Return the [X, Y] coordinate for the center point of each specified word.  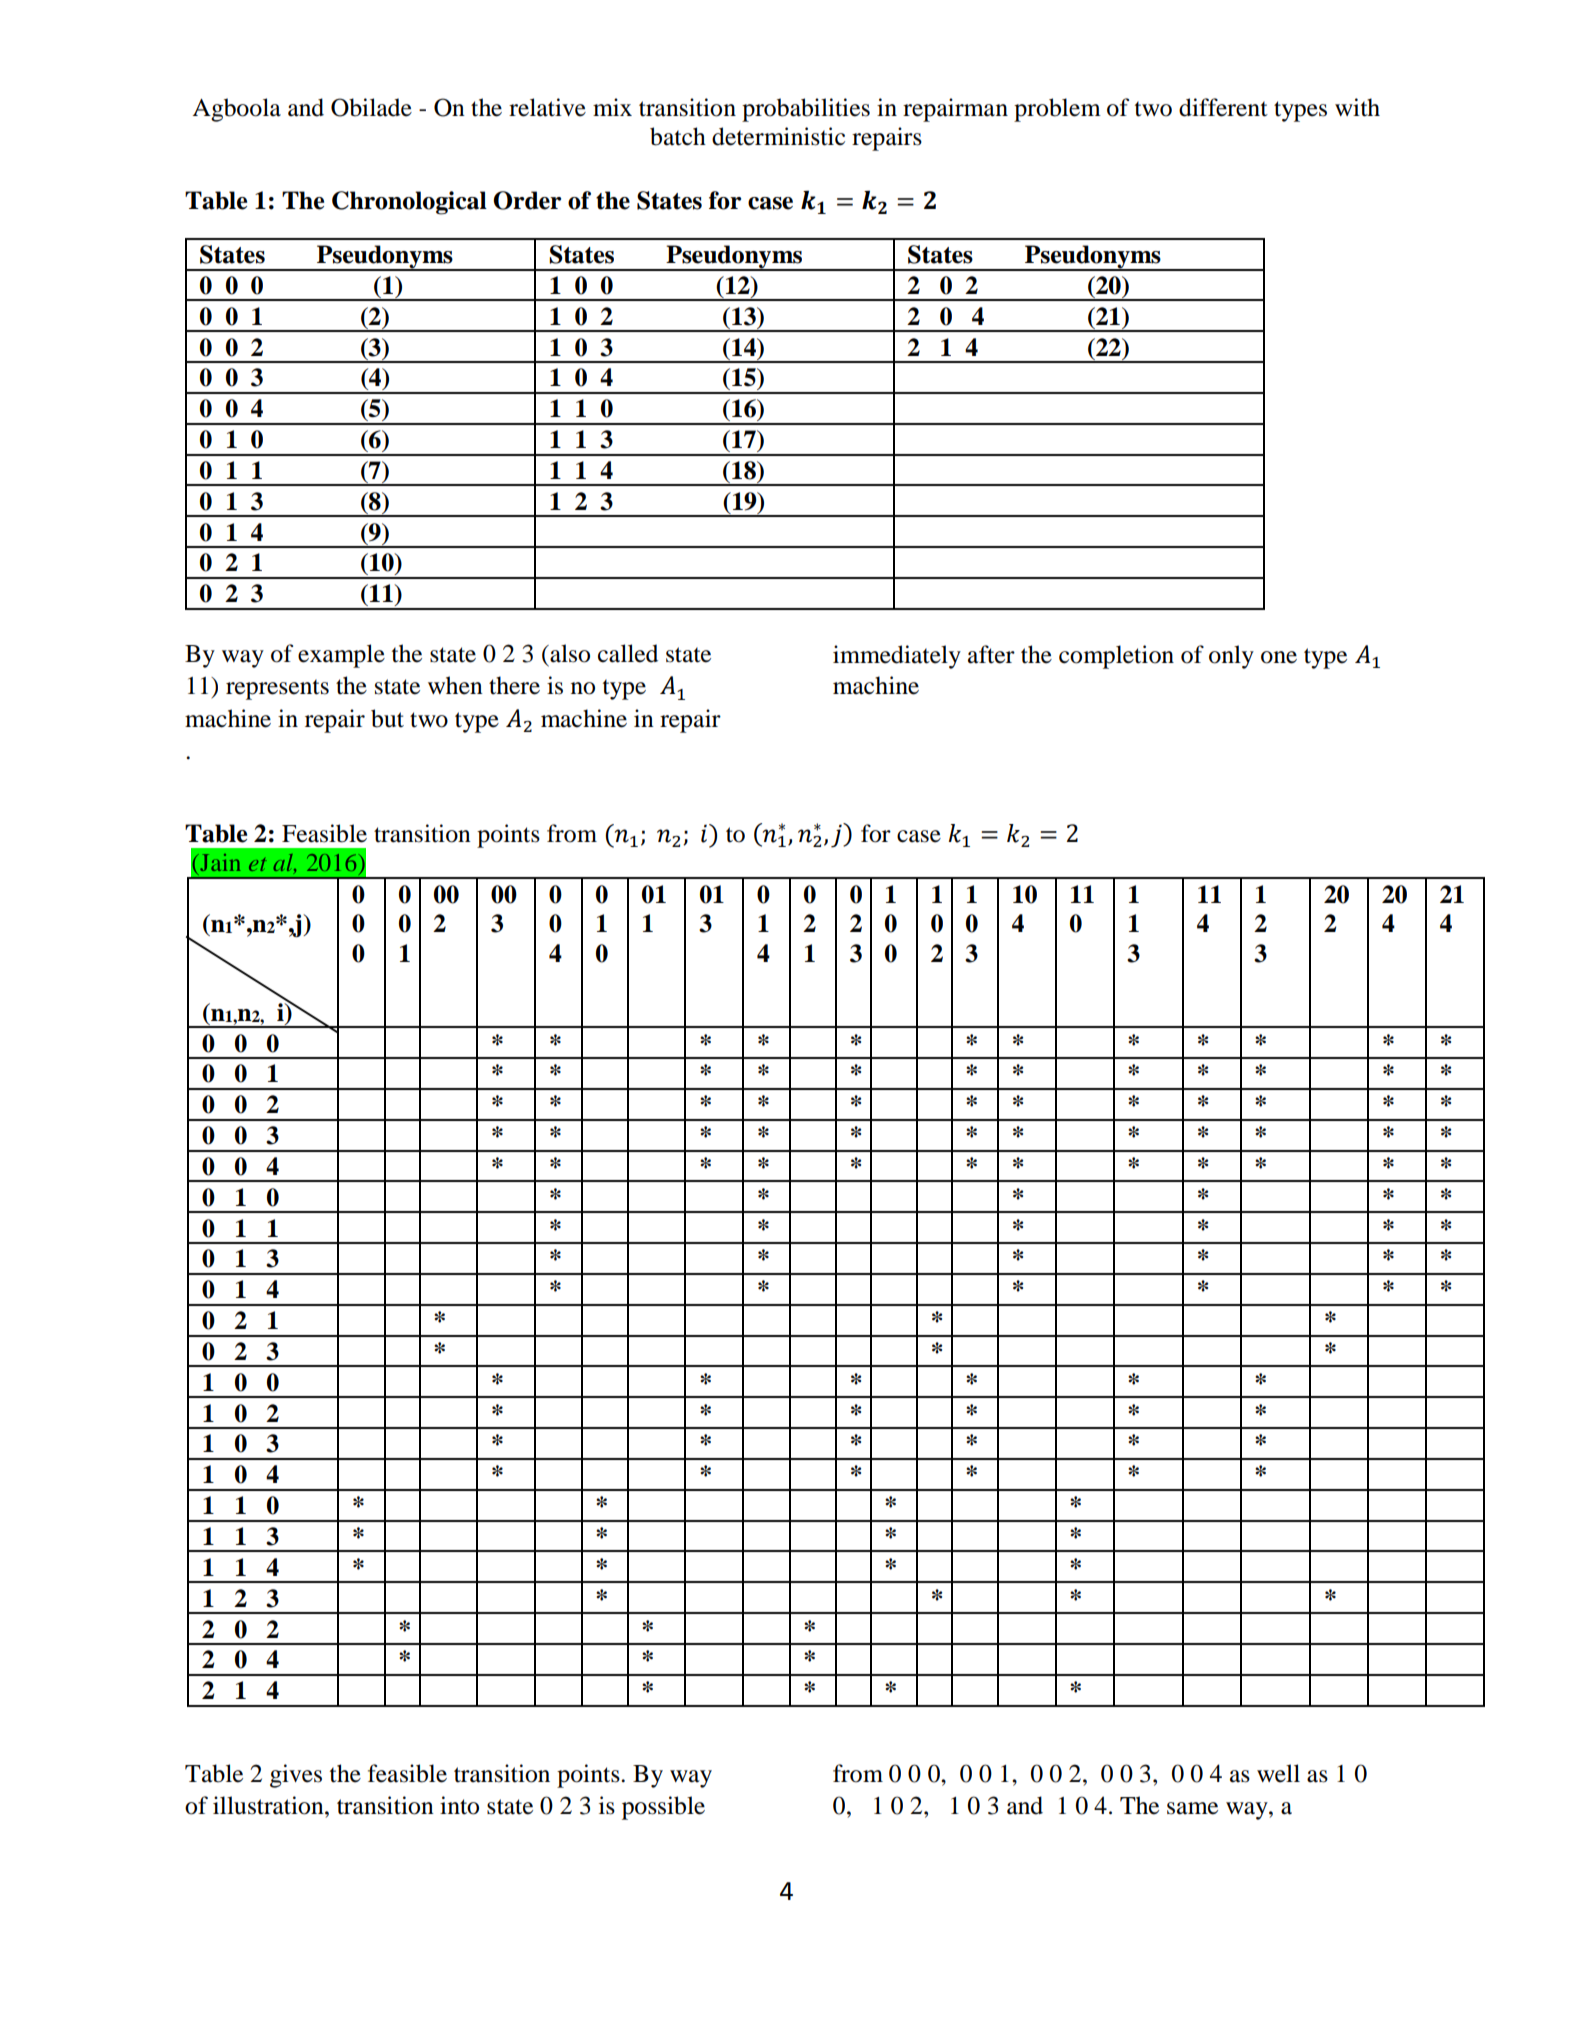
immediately [897, 657]
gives [296, 1776]
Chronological [409, 203]
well [1278, 1773]
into [459, 1805]
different [1223, 107]
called [628, 653]
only [1231, 657]
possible [663, 1808]
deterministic [778, 136]
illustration [269, 1805]
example [341, 656]
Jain [219, 862]
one [1279, 657]
